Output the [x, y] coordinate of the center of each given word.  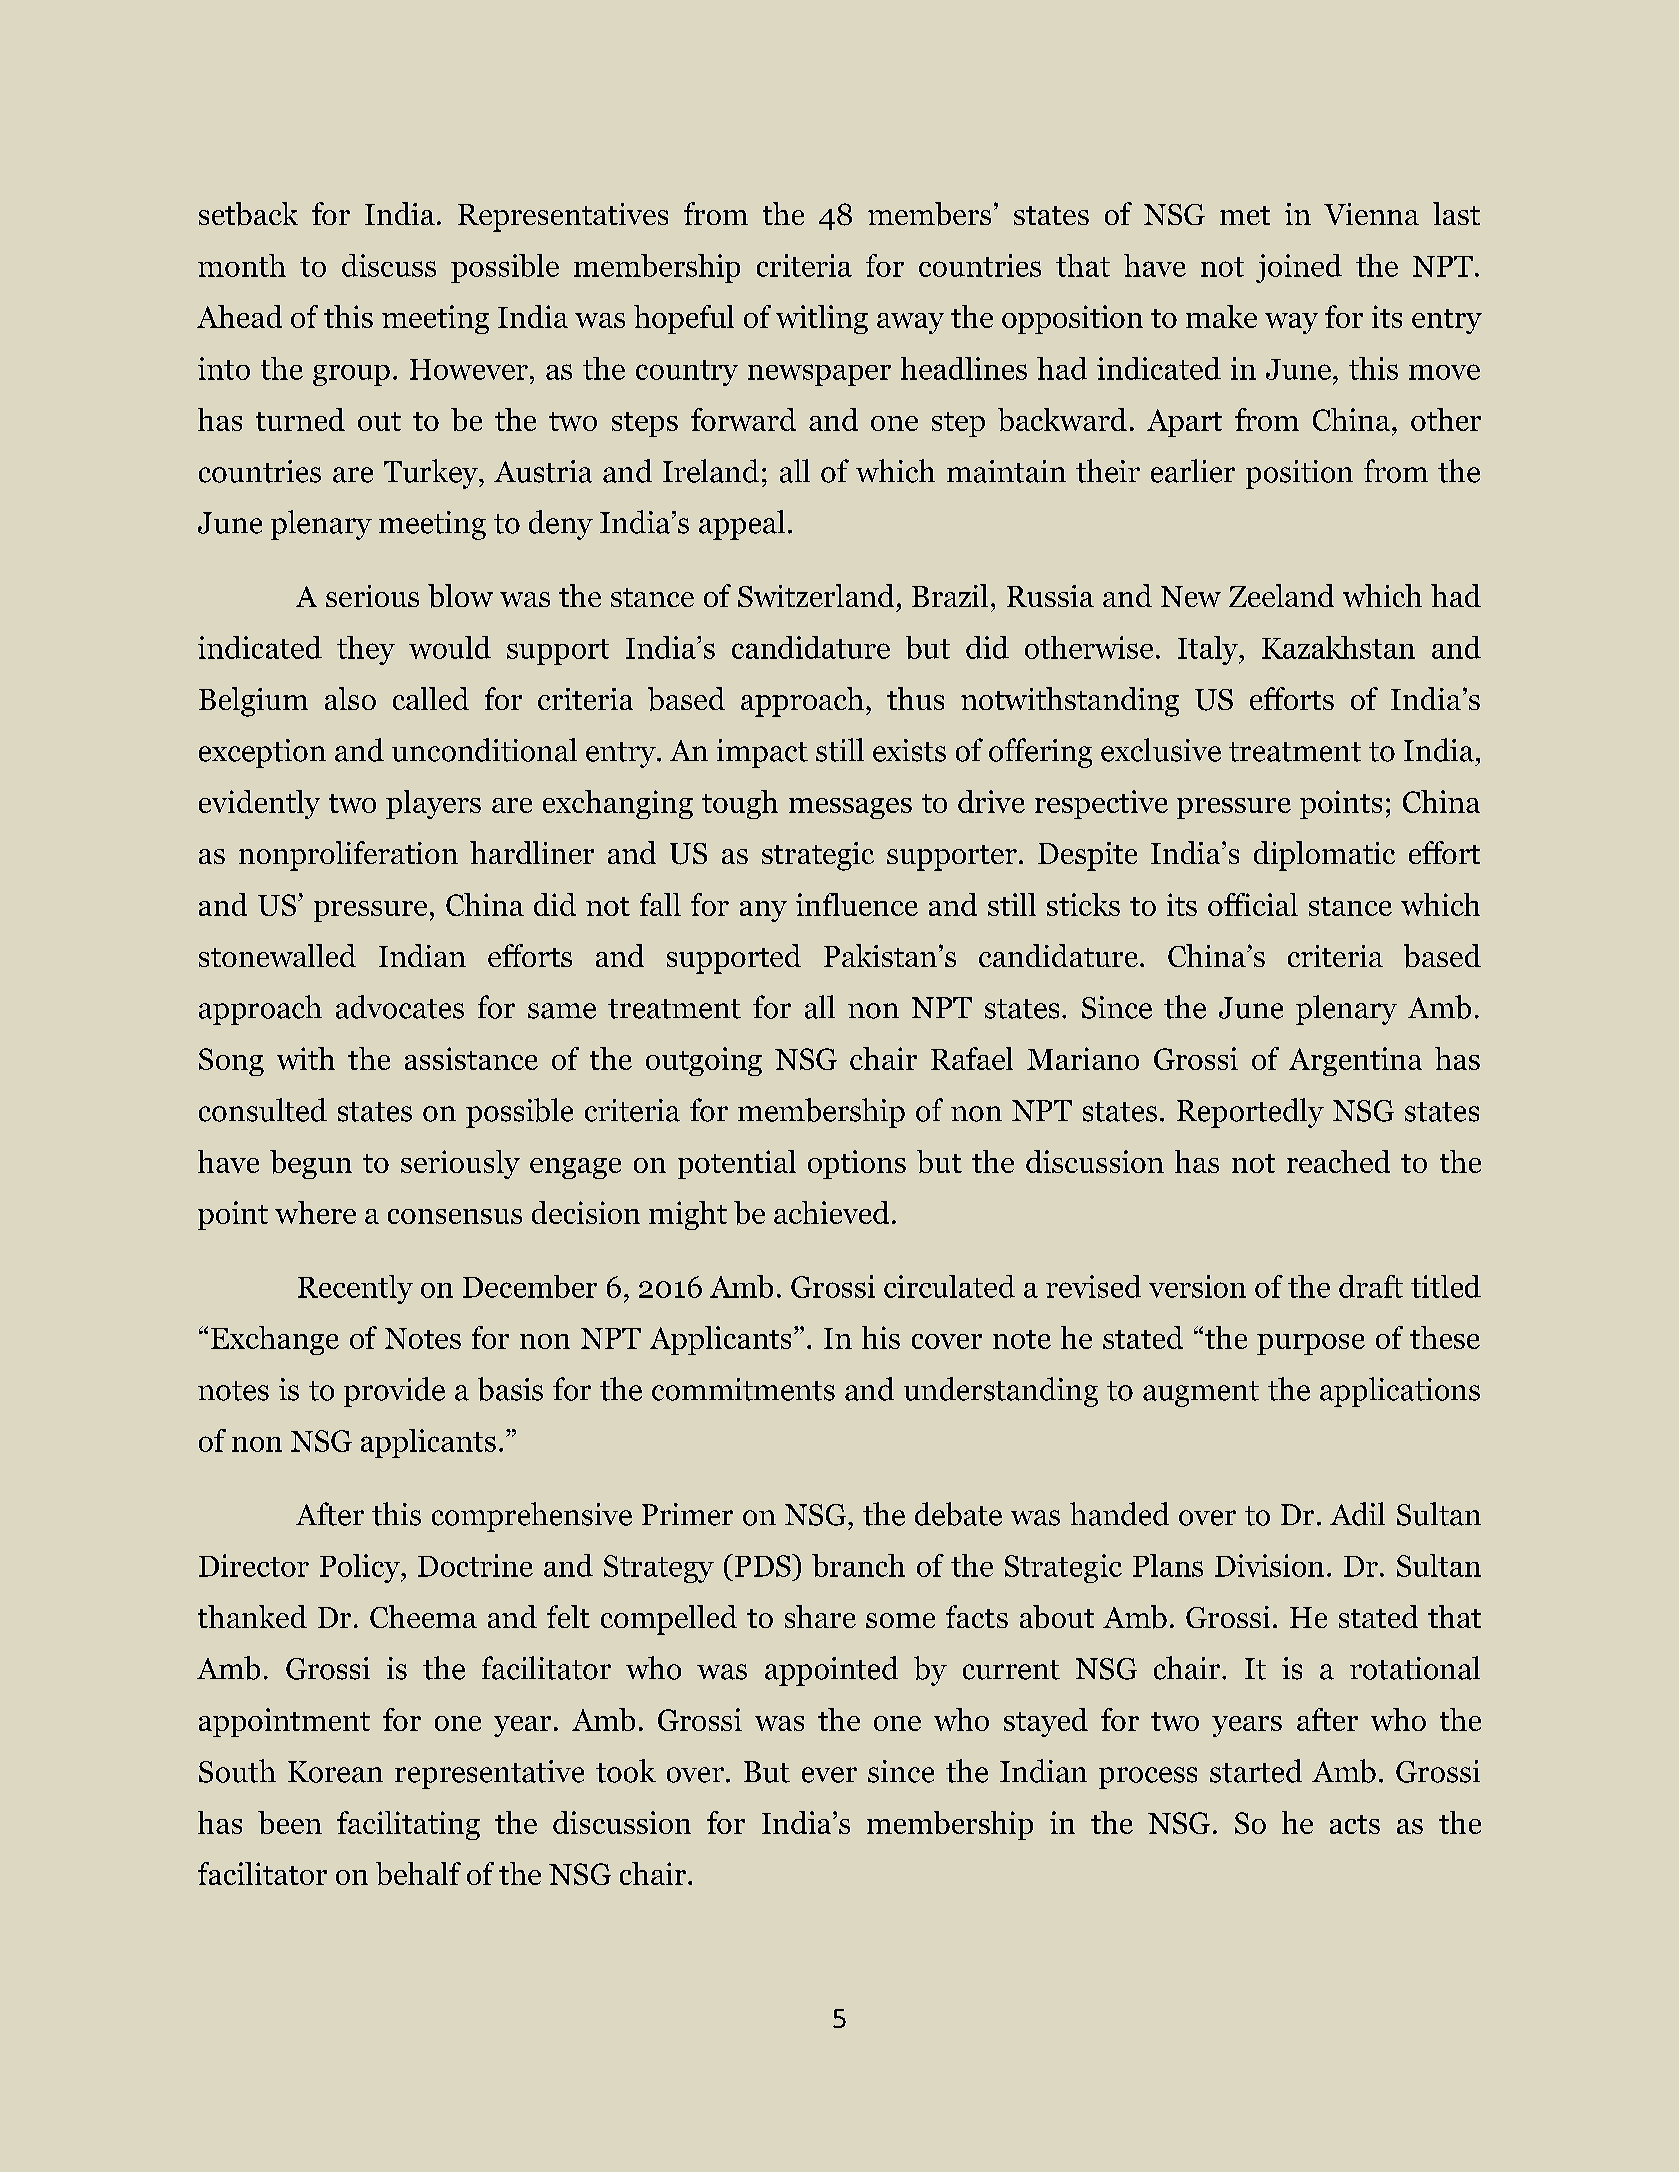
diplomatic [1324, 856]
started [1256, 1771]
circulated [949, 1286]
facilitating [408, 1825]
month [242, 265]
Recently [355, 1289]
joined [1299, 268]
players [433, 804]
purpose [1311, 1344]
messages [850, 808]
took [626, 1771]
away [910, 323]
